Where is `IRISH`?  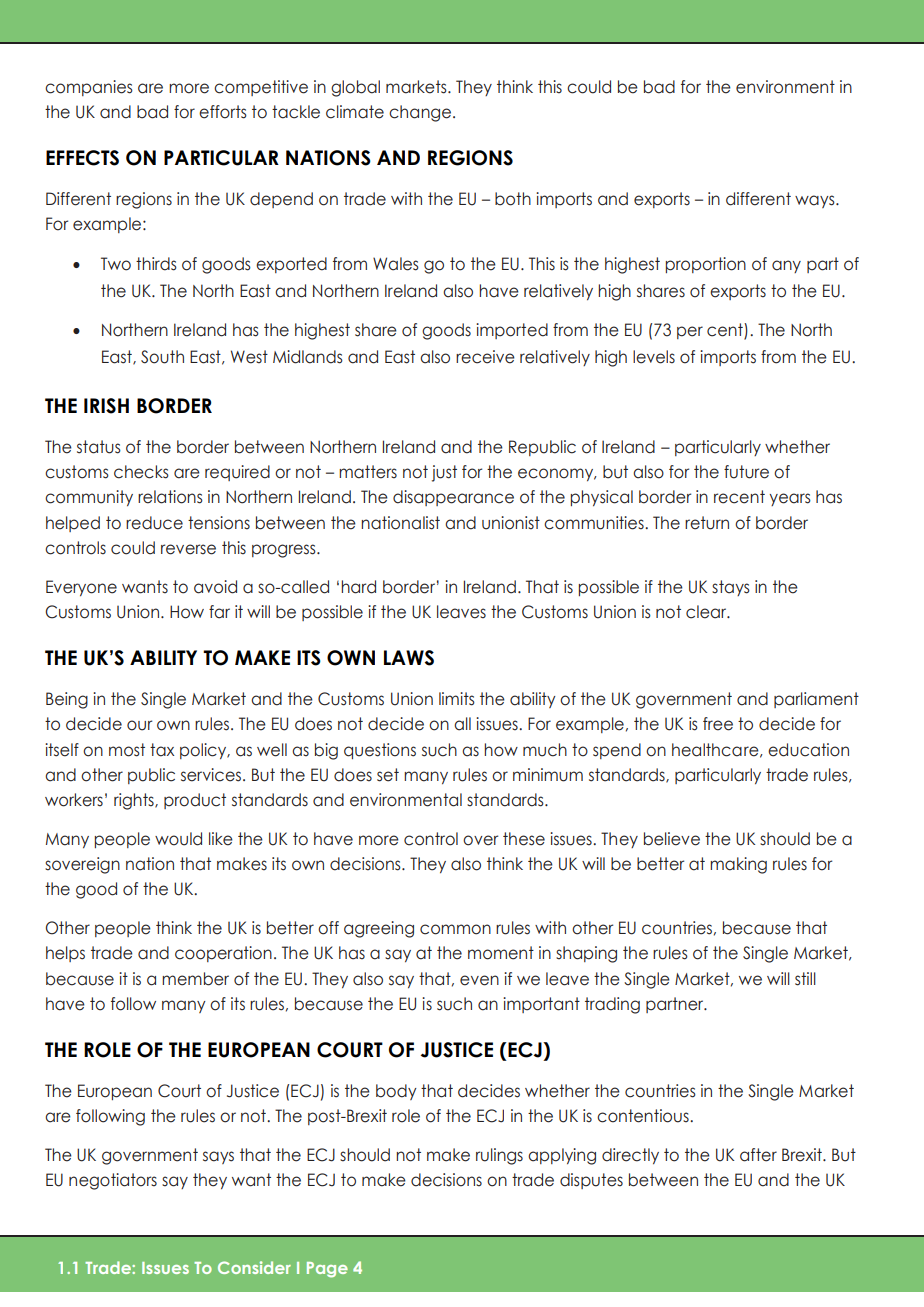 IRISH is located at coordinates (106, 406).
